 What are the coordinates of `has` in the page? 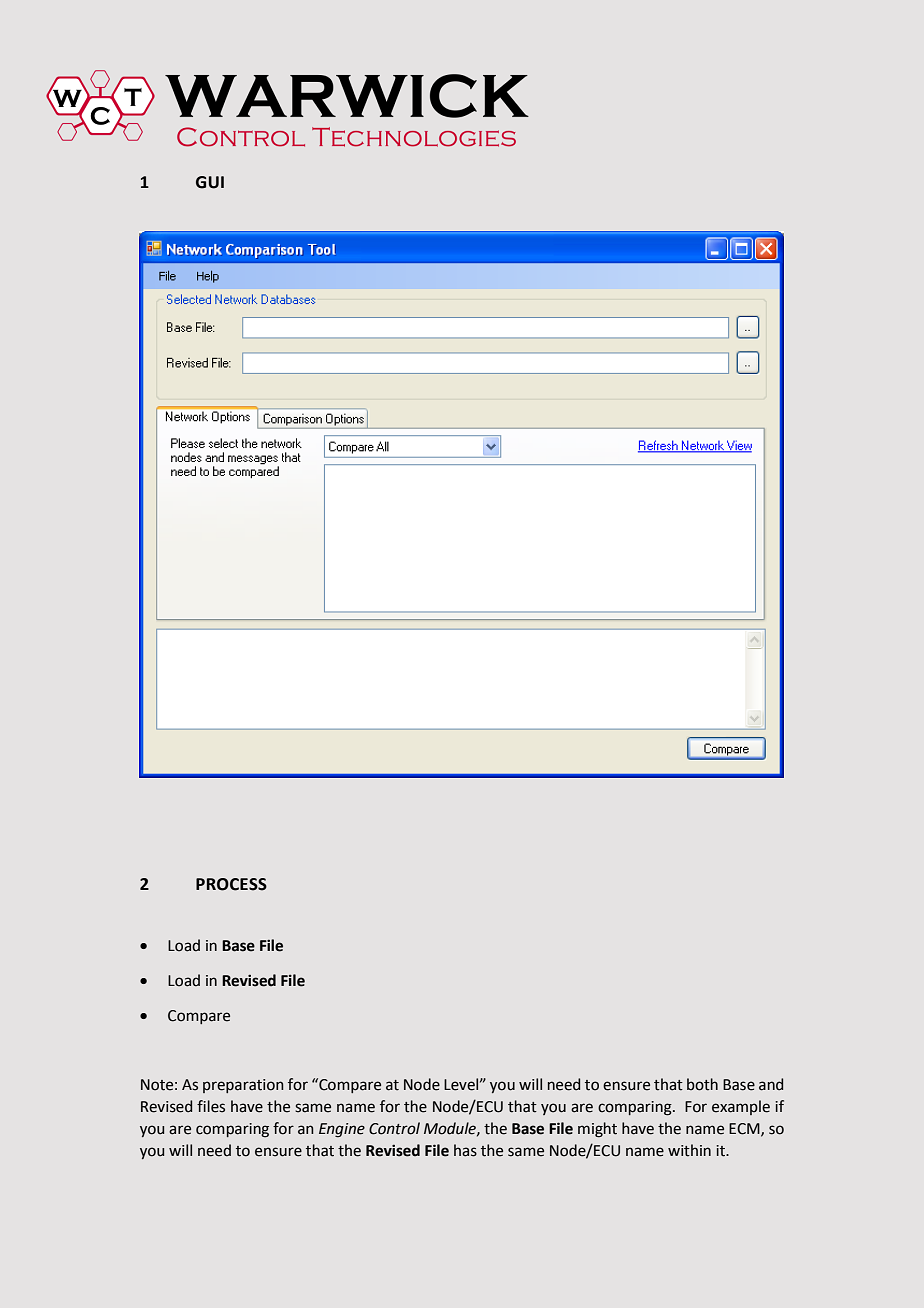 It's located at (465, 1150).
